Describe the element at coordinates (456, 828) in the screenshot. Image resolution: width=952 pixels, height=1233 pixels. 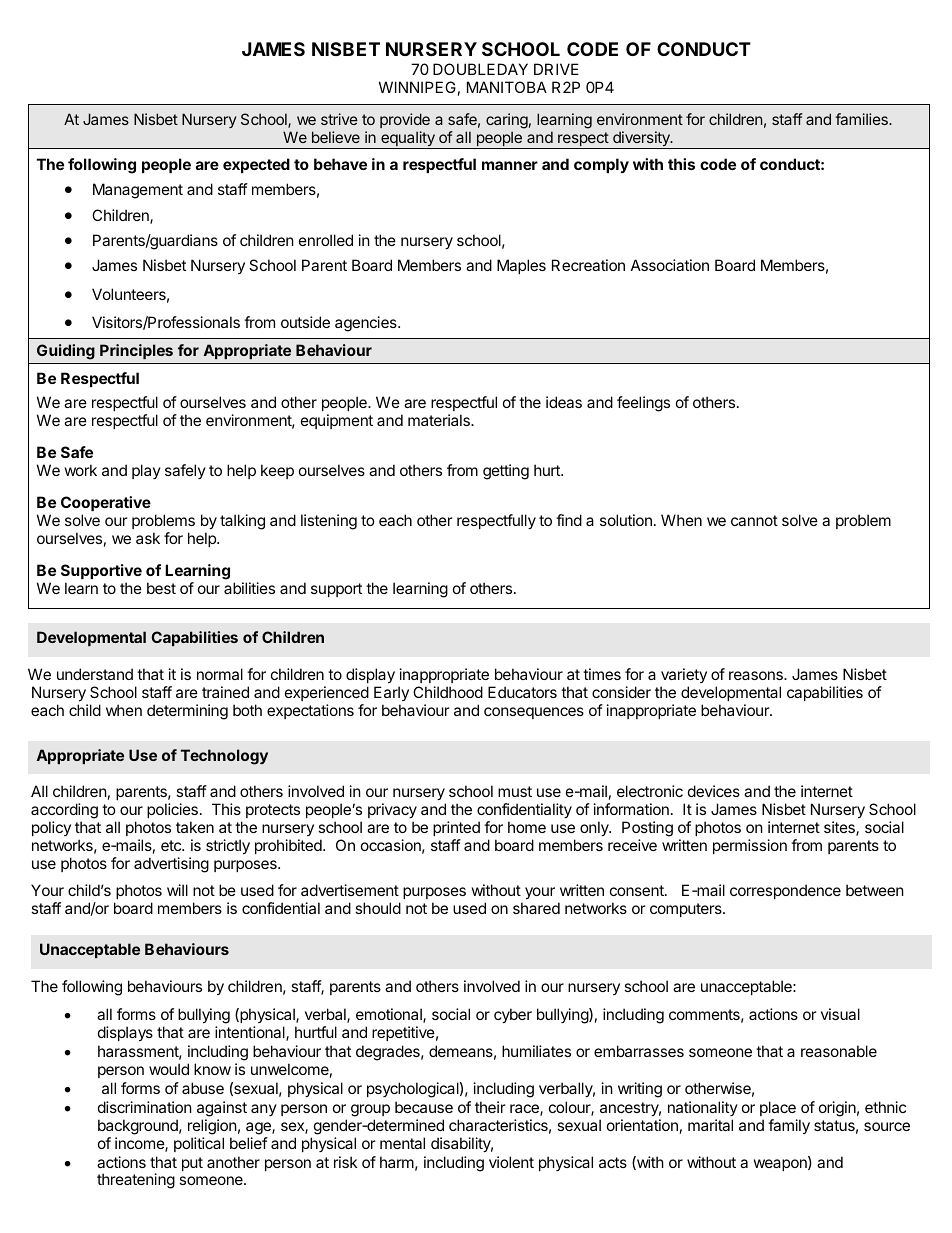
I see `printed` at that location.
